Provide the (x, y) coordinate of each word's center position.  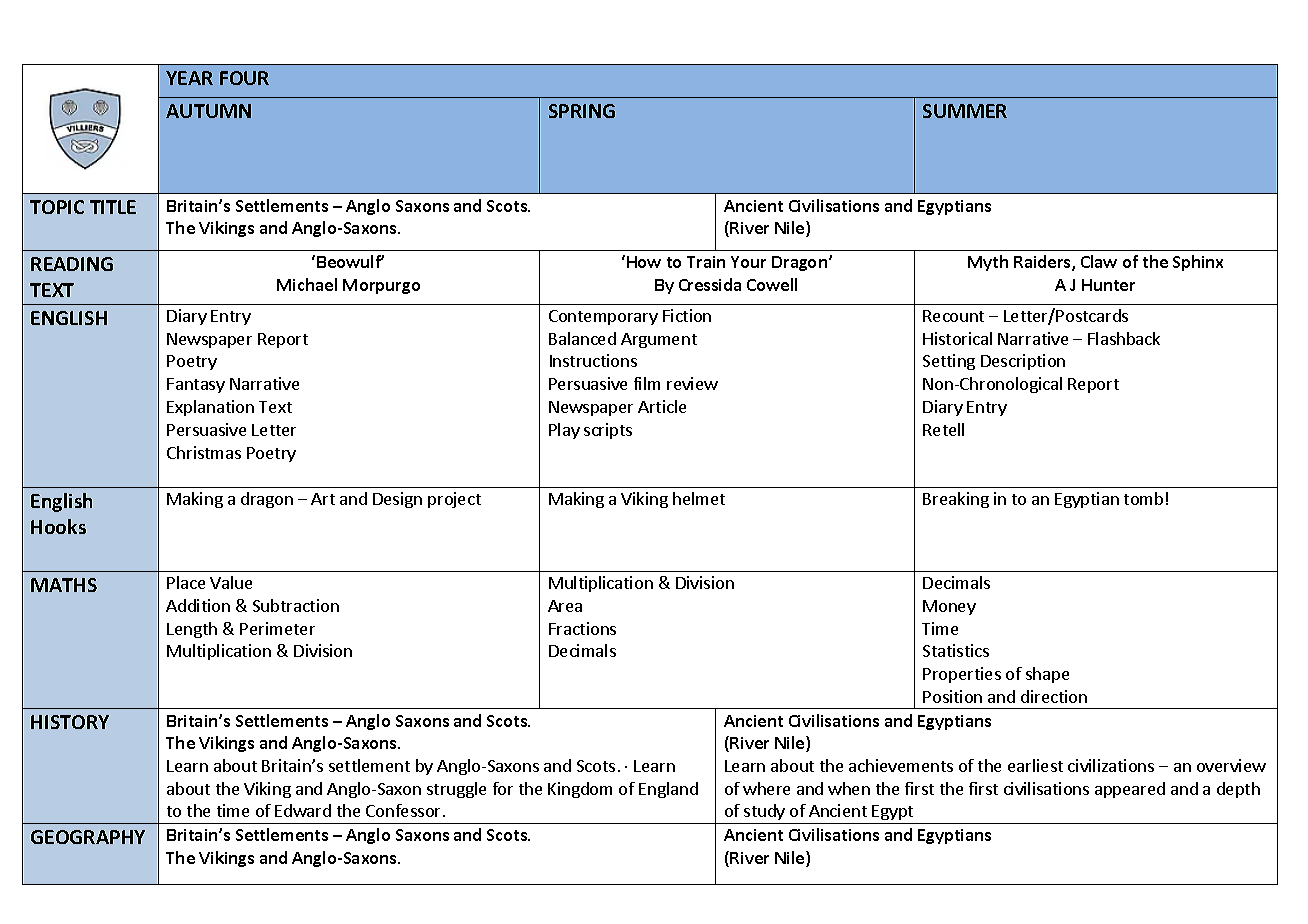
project (454, 500)
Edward (303, 810)
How (644, 262)
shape (1047, 675)
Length (192, 630)
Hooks (58, 526)
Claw (1099, 261)
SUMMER (965, 111)
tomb (1143, 498)
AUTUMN (208, 111)
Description (1023, 362)
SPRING (582, 111)
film (647, 383)
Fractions (582, 628)
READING (72, 264)
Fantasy (196, 385)
